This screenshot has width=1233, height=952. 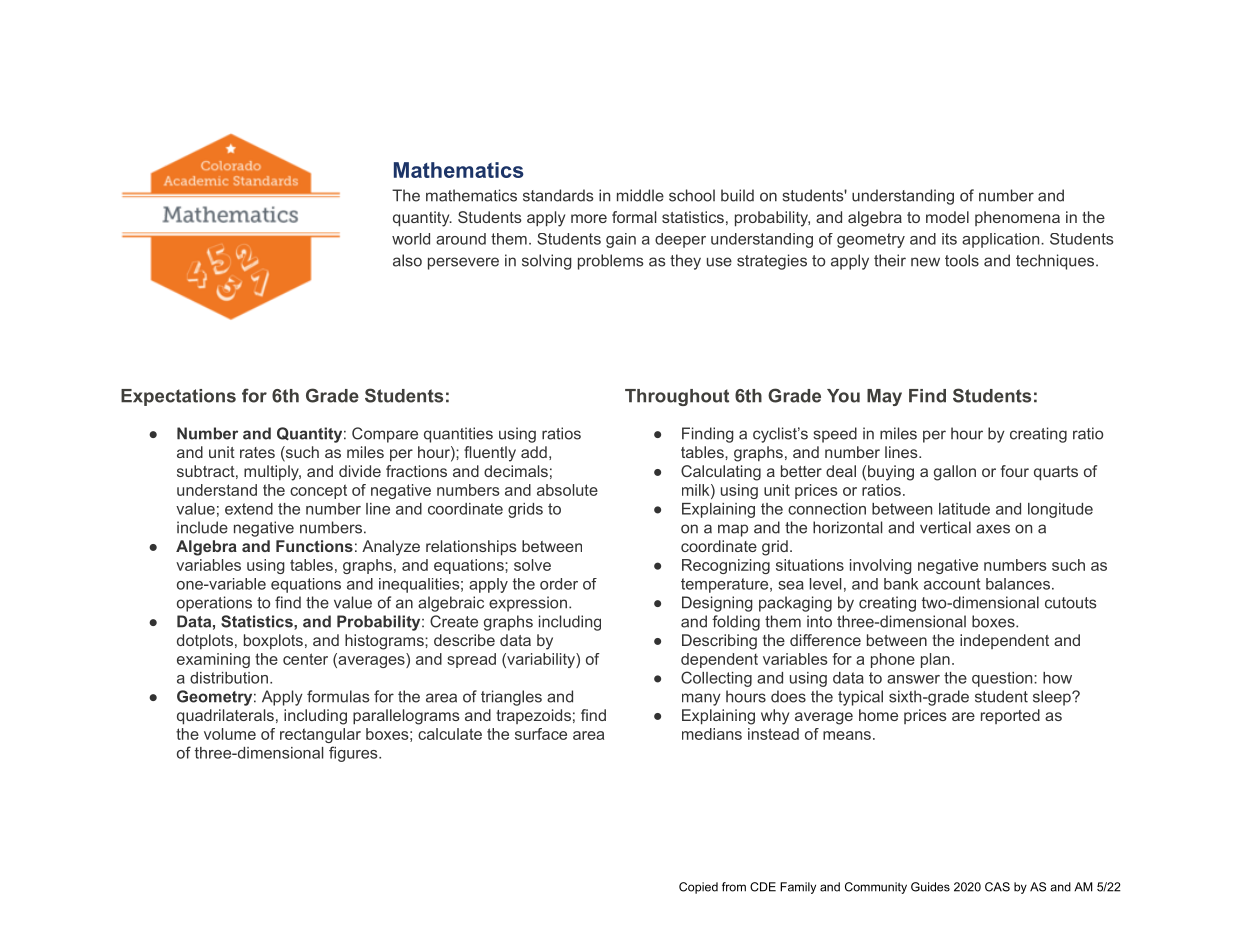 I want to click on figures, so click(x=354, y=754).
